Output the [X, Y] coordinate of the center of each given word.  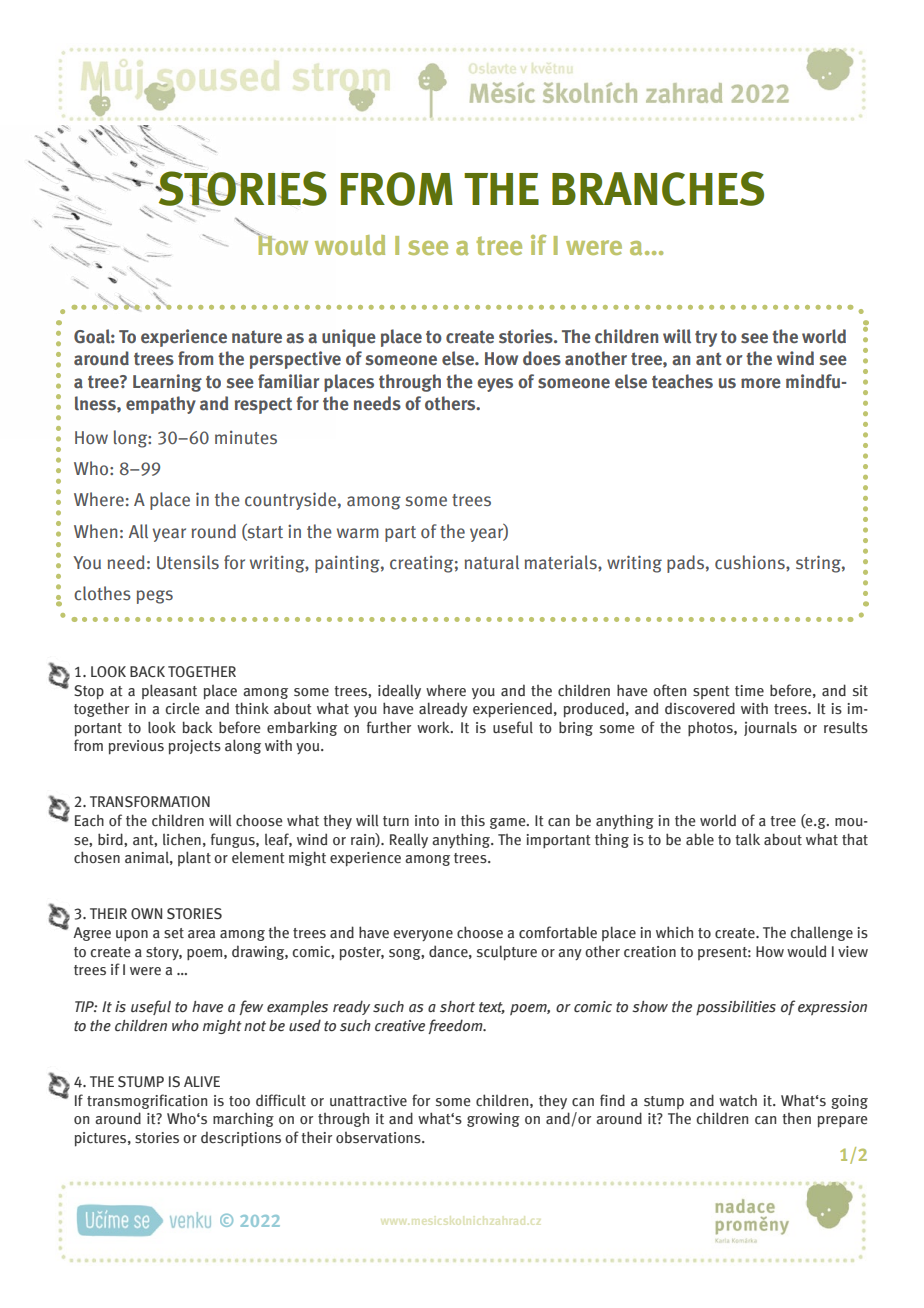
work [434, 727]
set [174, 933]
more [761, 383]
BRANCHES [658, 188]
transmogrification [147, 1101]
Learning [167, 383]
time [749, 691]
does [542, 358]
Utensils [188, 562]
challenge [822, 933]
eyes [495, 385]
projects [195, 747]
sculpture [507, 953]
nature [257, 337]
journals [770, 728]
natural [491, 562]
